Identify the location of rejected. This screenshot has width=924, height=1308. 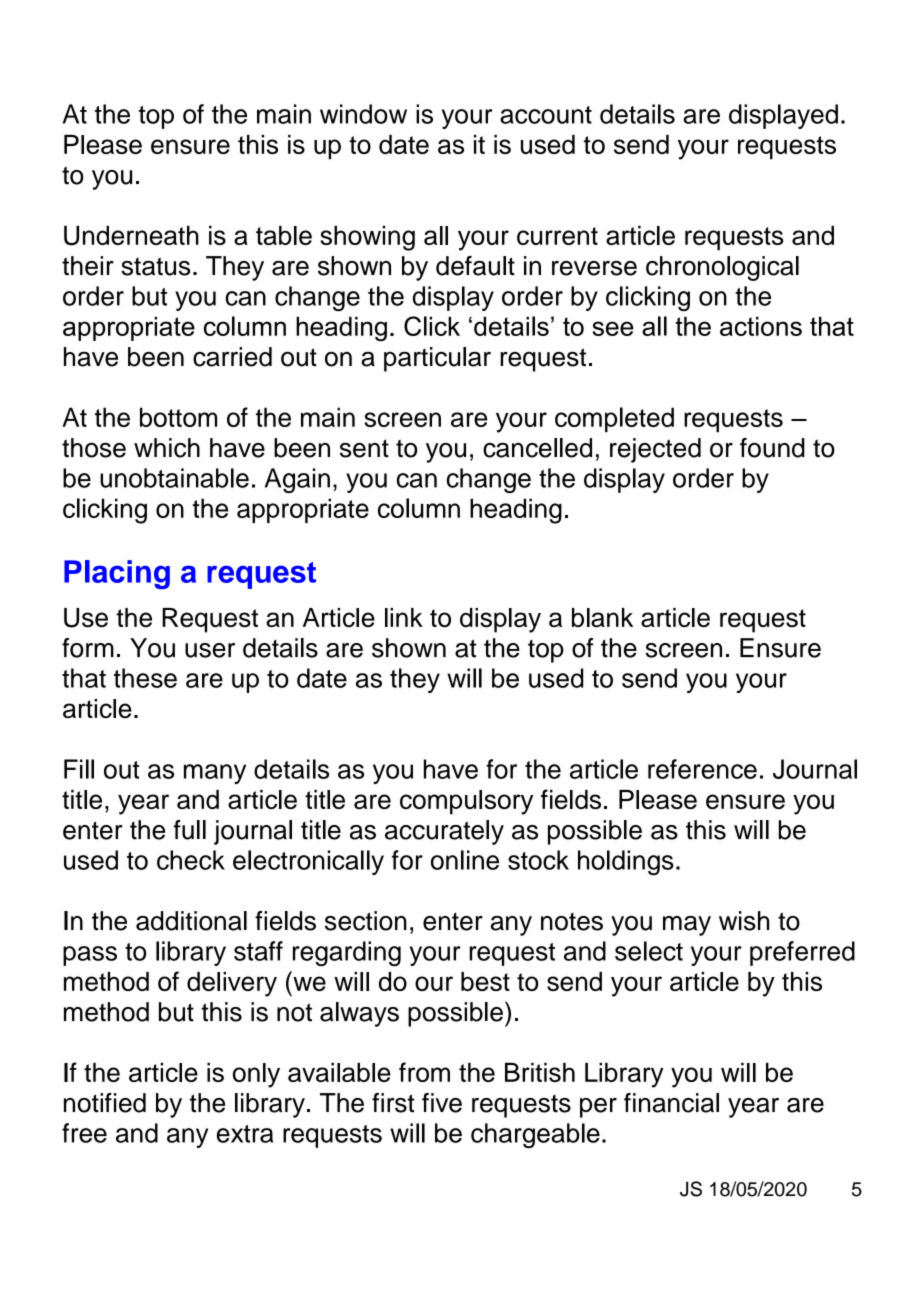
(655, 450).
